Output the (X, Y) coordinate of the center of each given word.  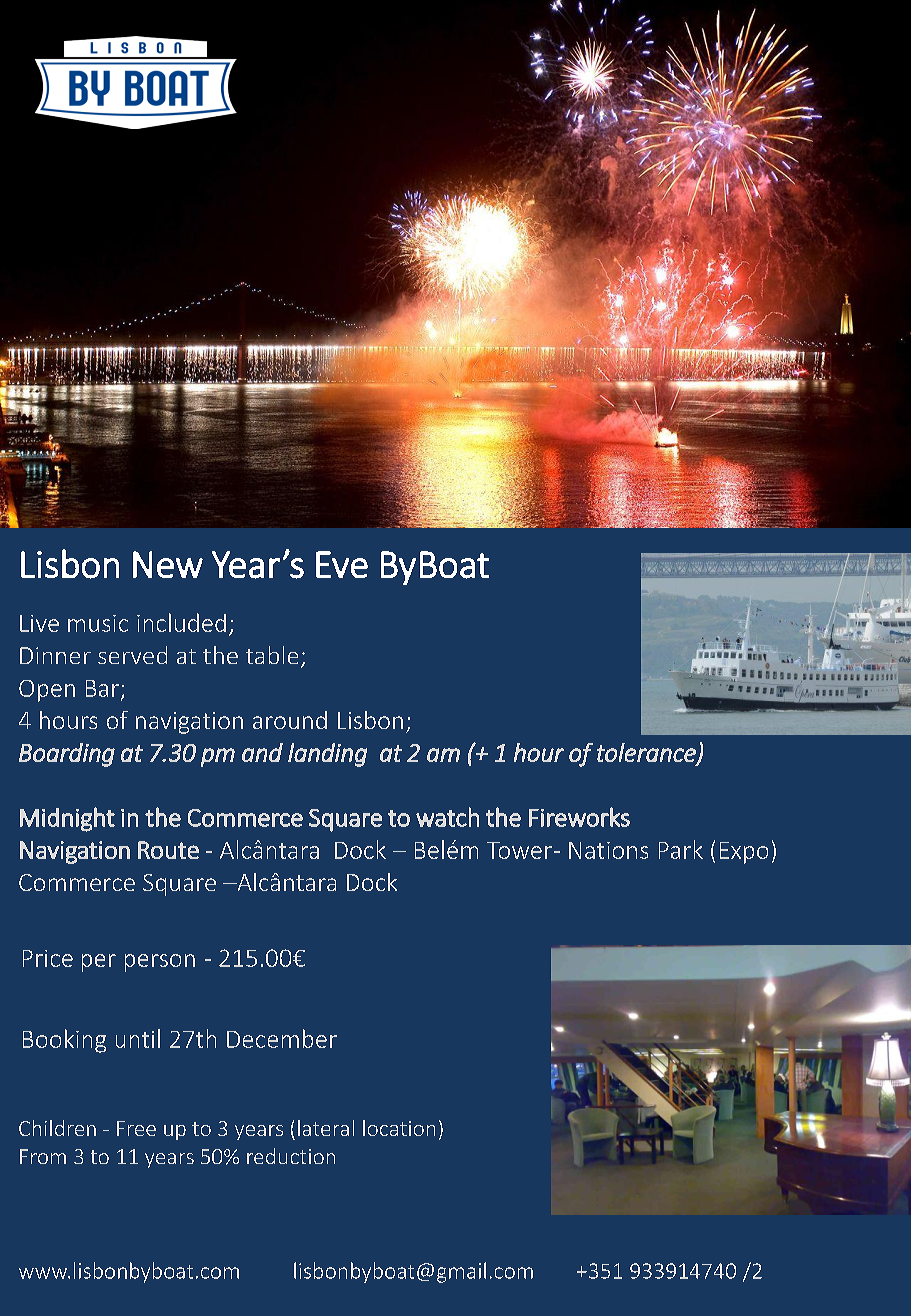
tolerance (647, 753)
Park (681, 849)
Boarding (67, 755)
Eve (342, 564)
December (282, 1038)
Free (136, 1128)
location (399, 1128)
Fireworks (579, 817)
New (168, 564)
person (160, 963)
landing (327, 755)
